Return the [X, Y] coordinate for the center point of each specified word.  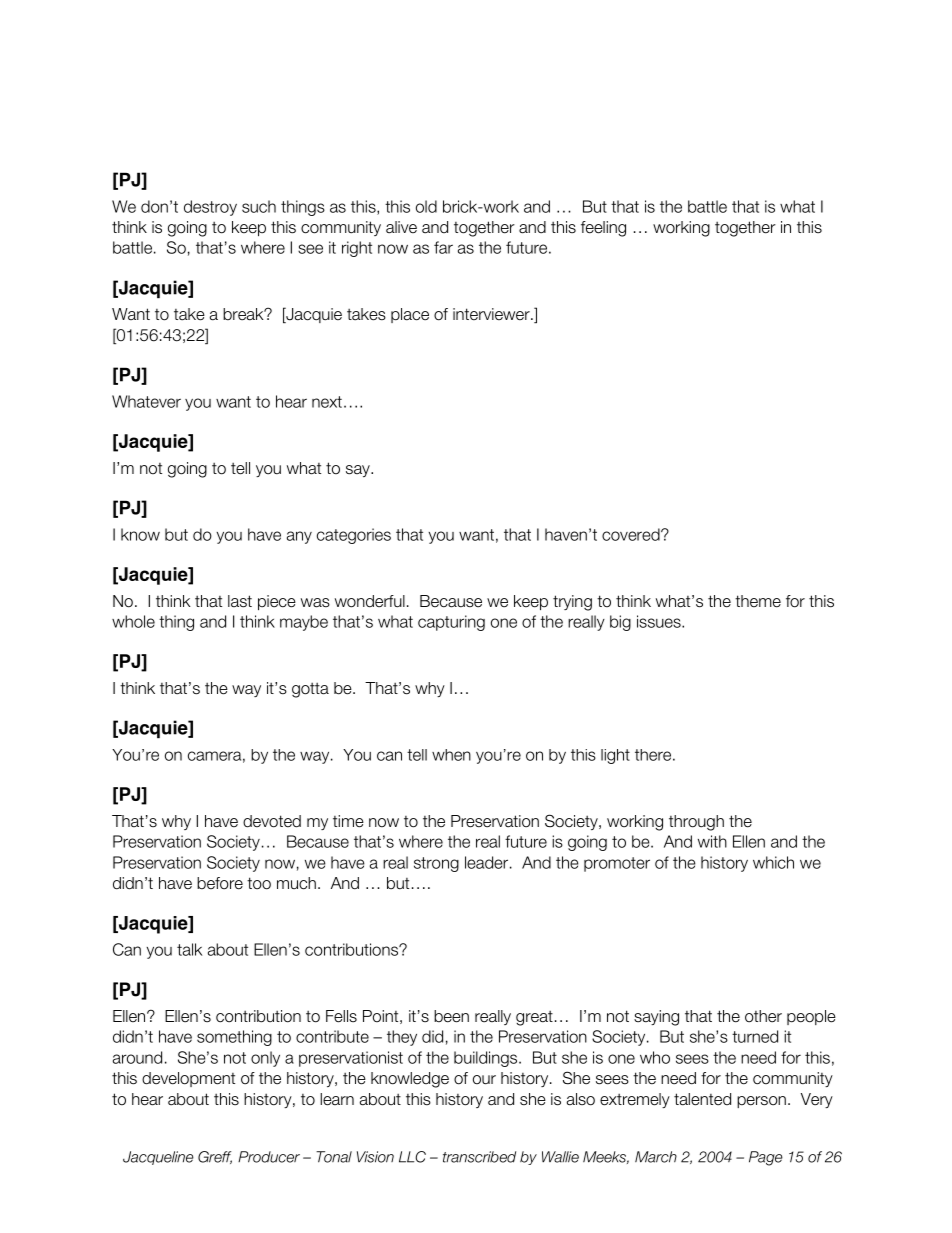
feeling [603, 229]
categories [354, 536]
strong [436, 864]
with [712, 841]
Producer [269, 1157]
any [299, 537]
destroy [210, 208]
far [443, 247]
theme [758, 601]
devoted [272, 821]
